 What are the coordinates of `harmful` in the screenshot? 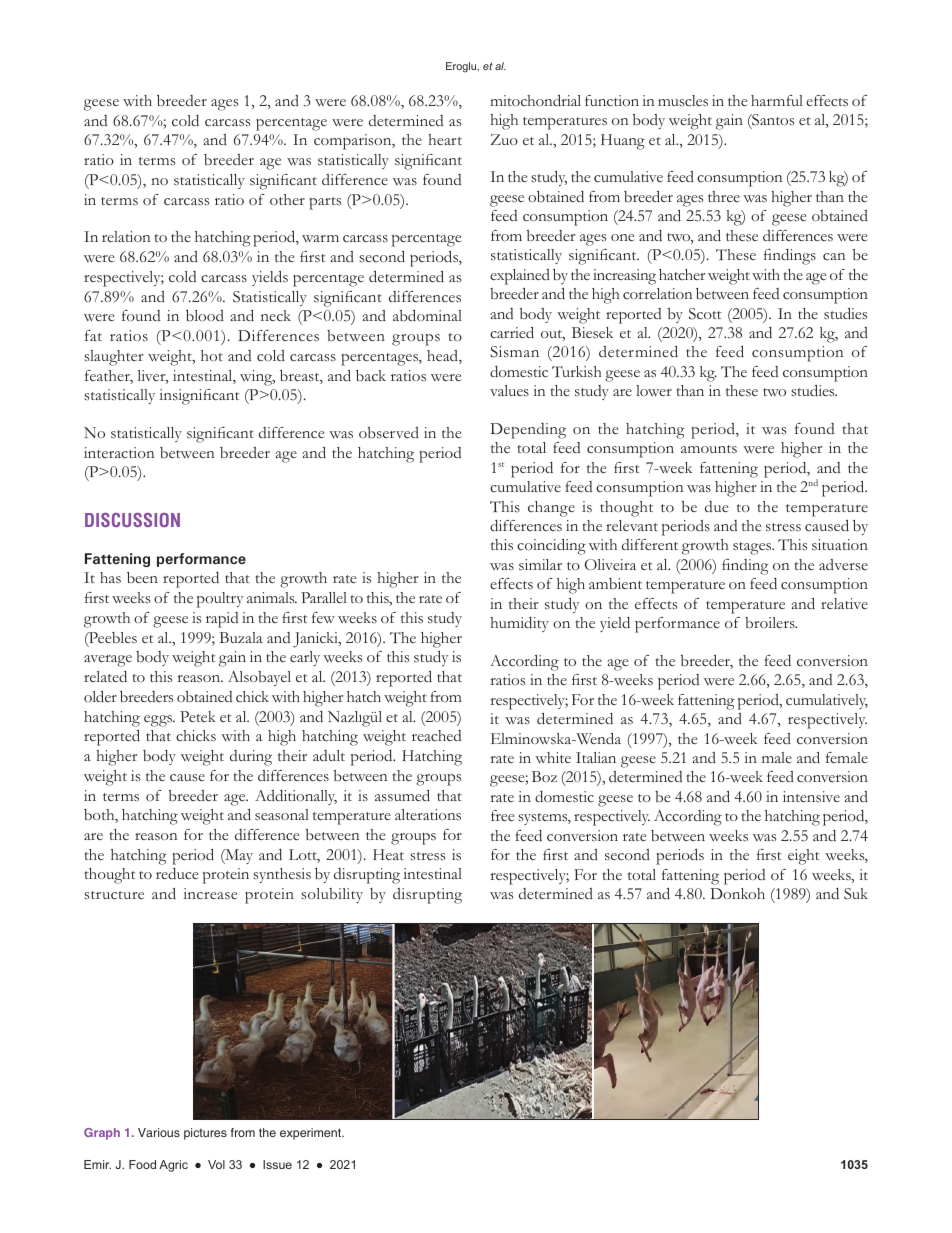 It's located at (777, 100).
